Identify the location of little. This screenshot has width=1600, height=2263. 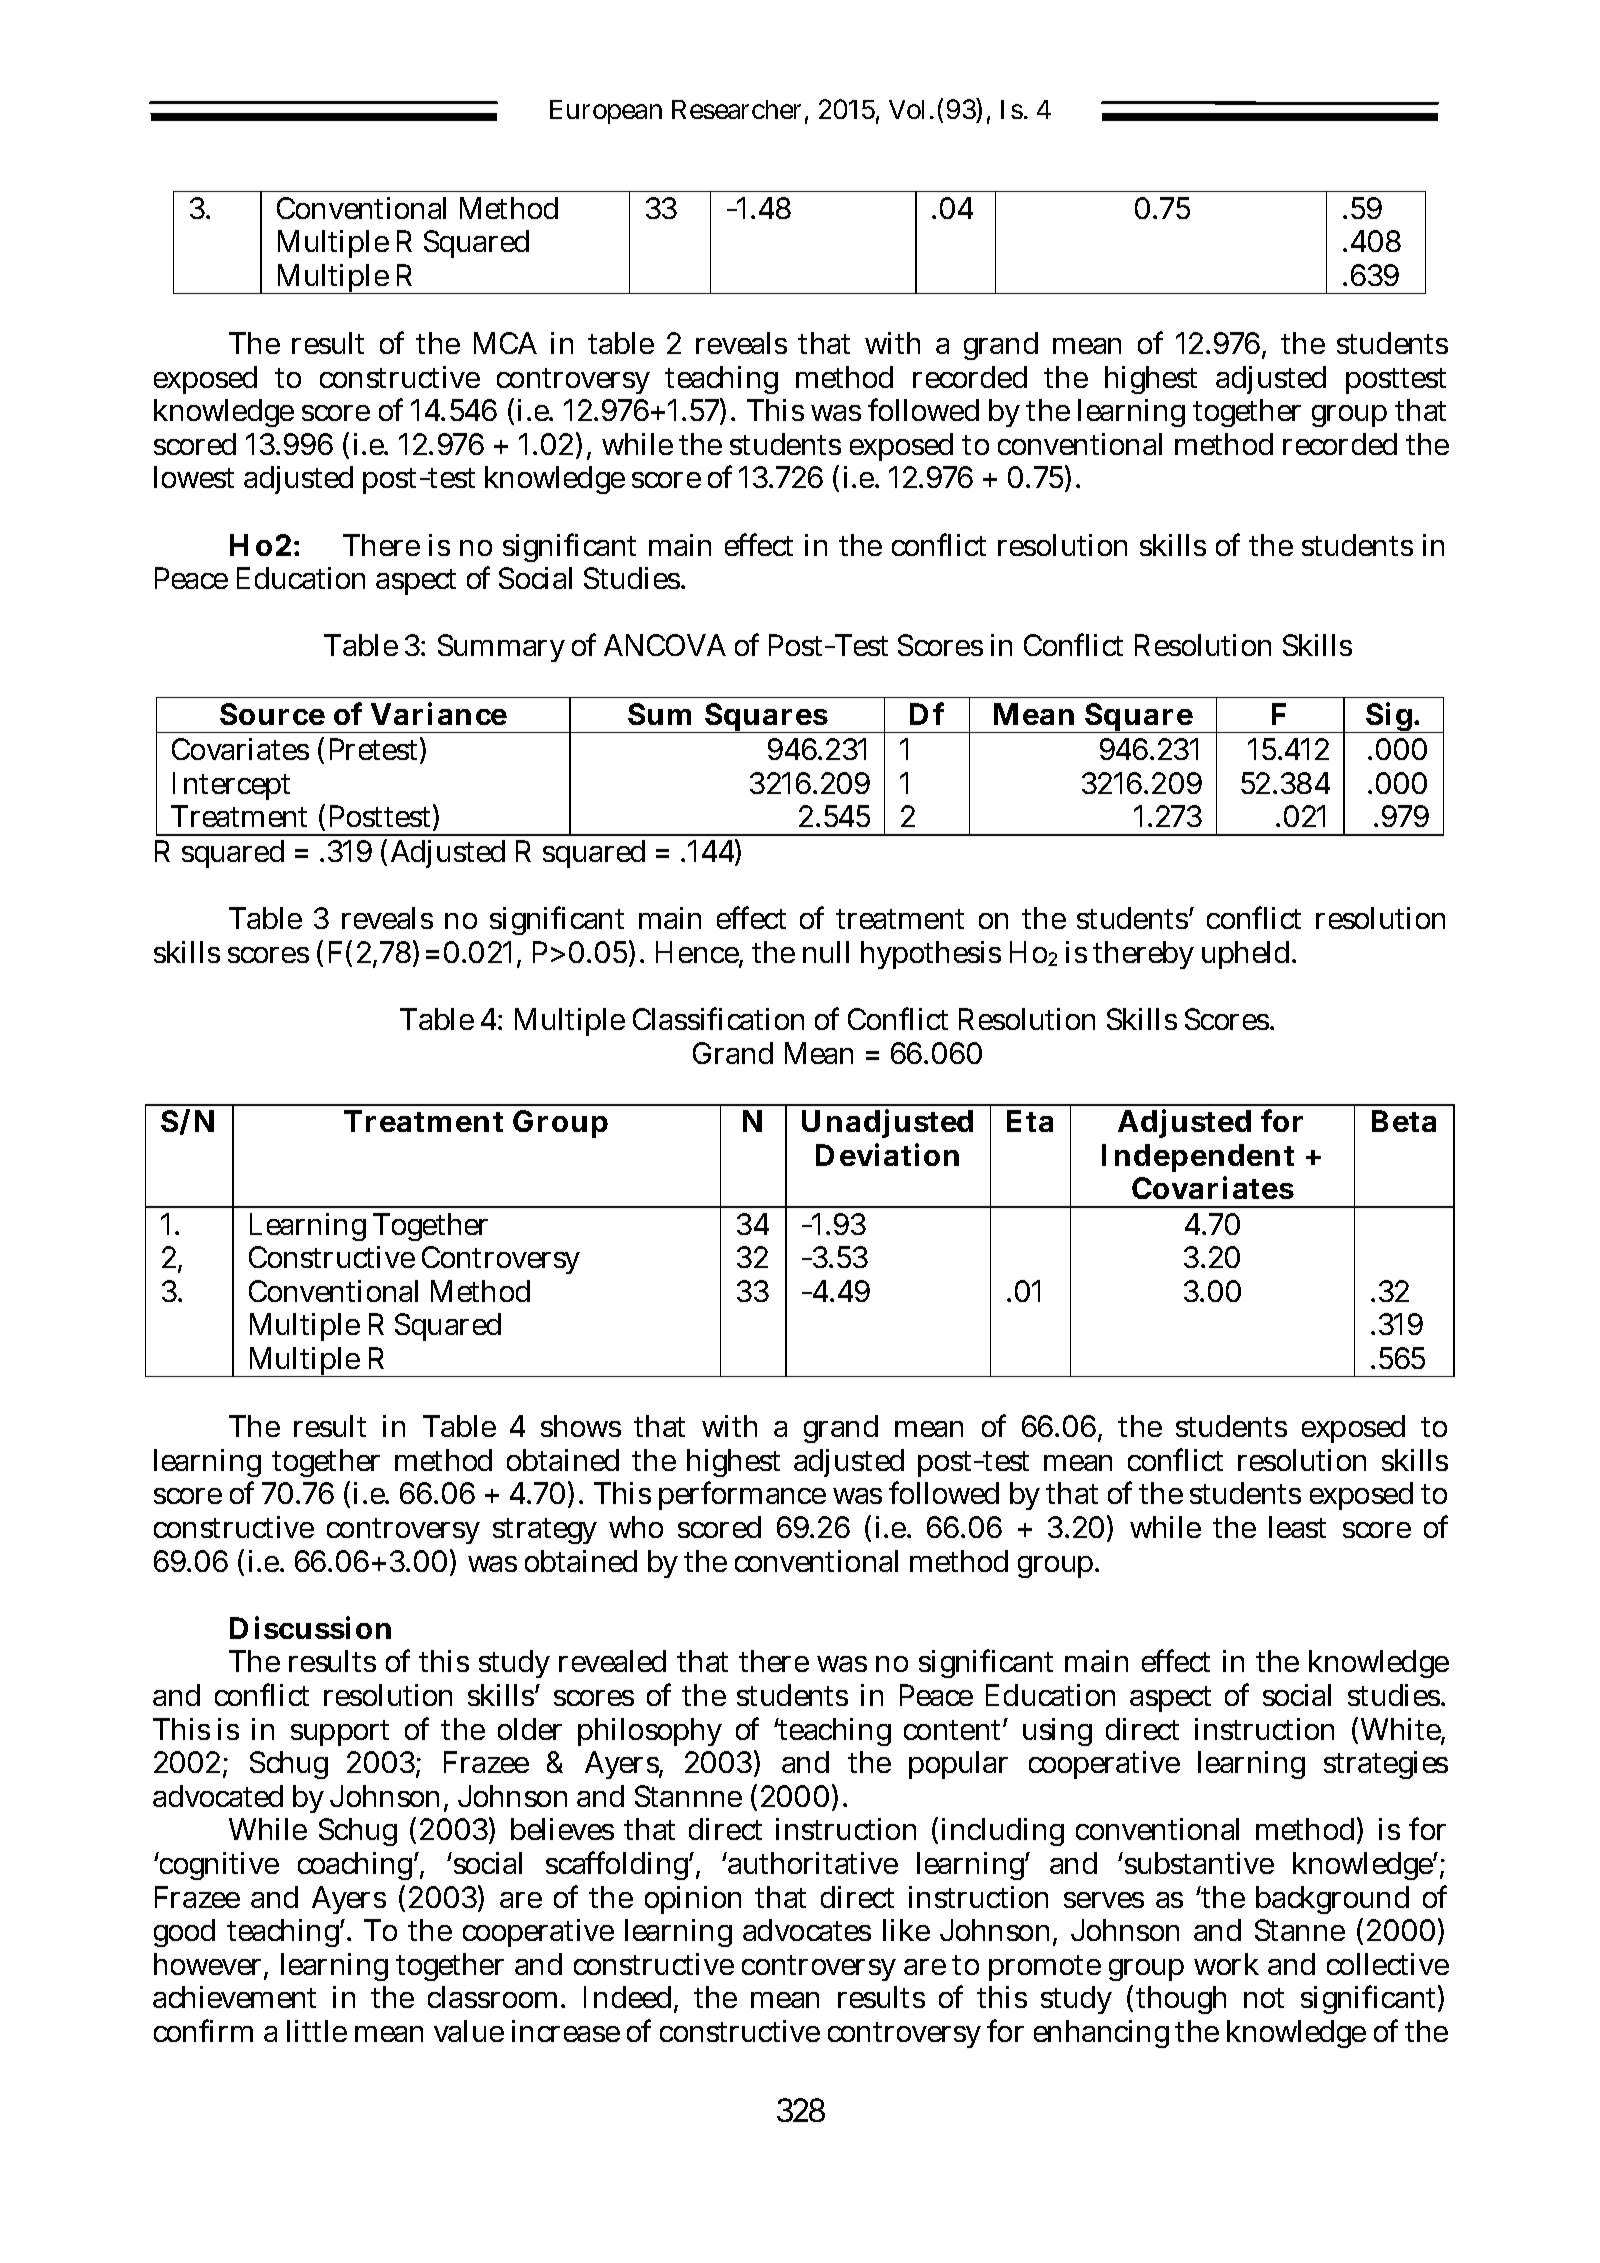
(317, 2031).
